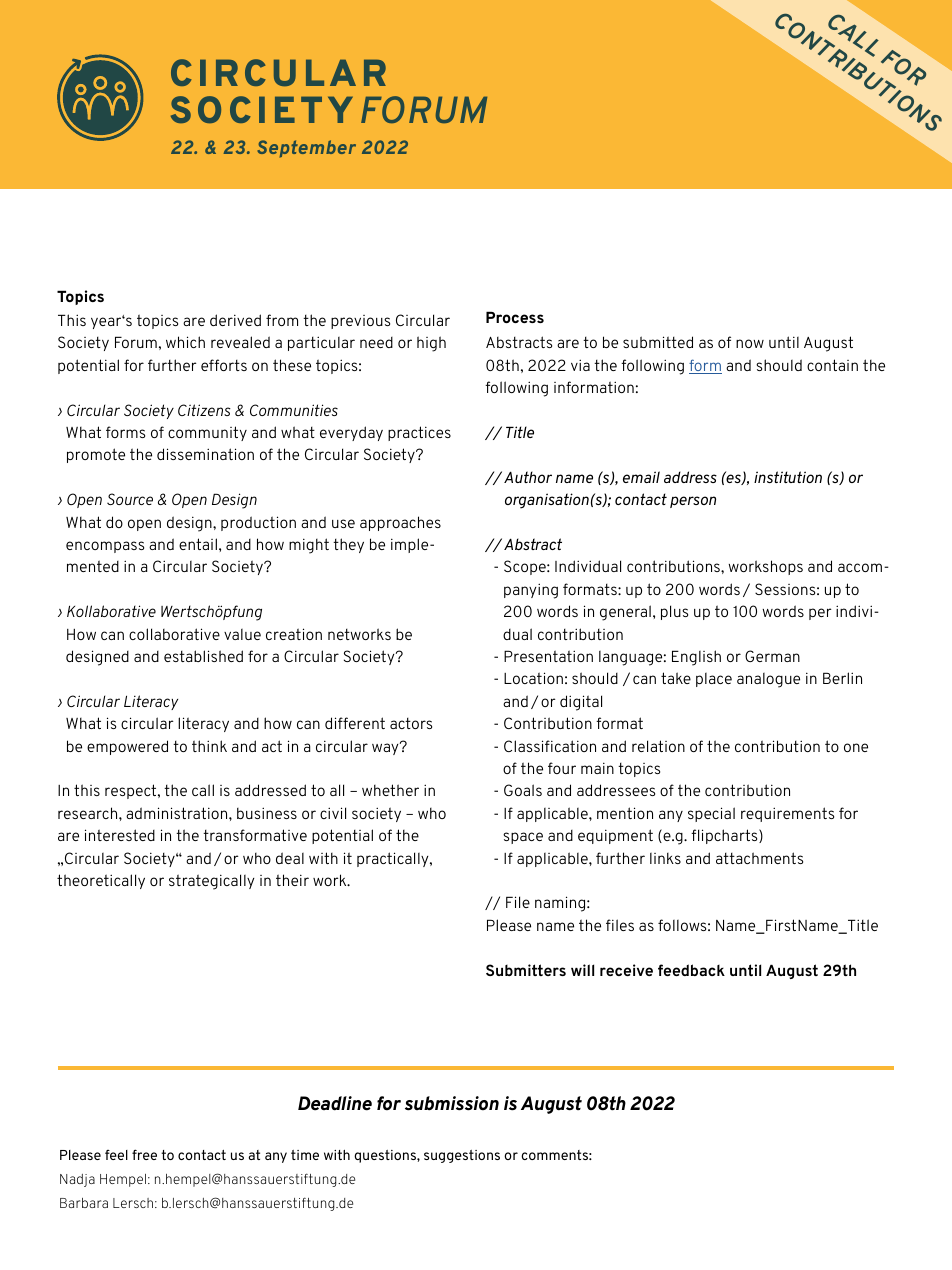 This image has height=1270, width=952. What do you see at coordinates (788, 477) in the image?
I see `institution` at bounding box center [788, 477].
